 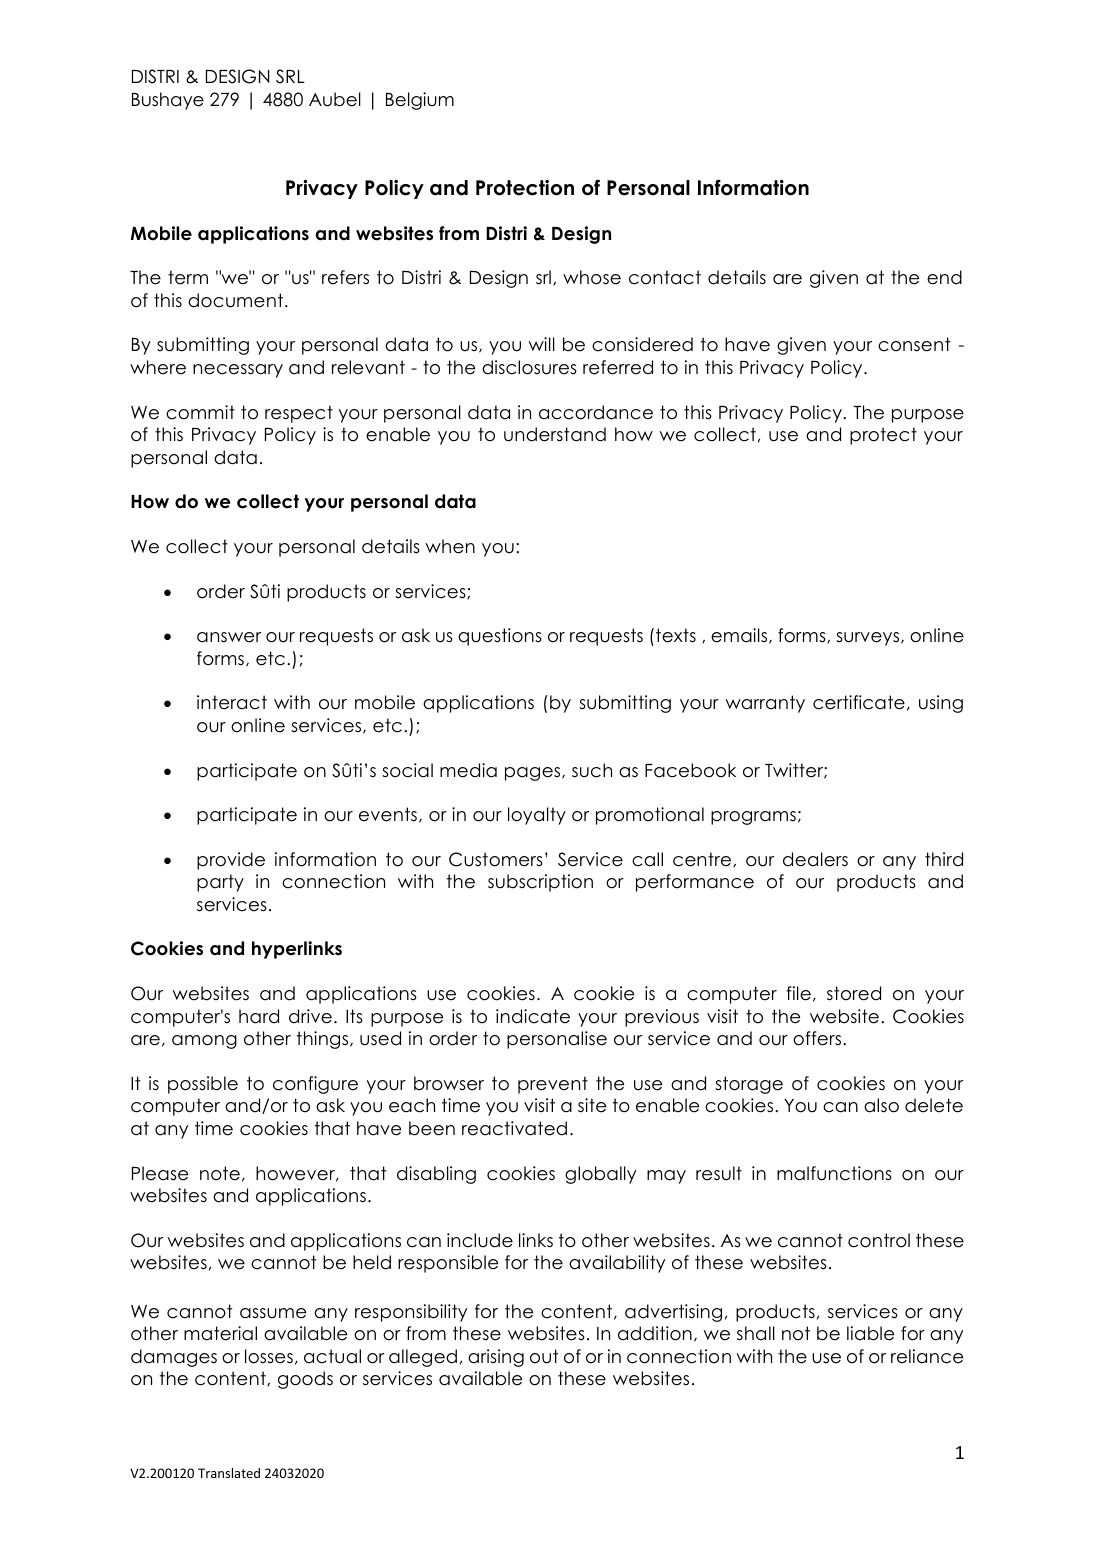 I want to click on Translated, so click(x=229, y=1473).
